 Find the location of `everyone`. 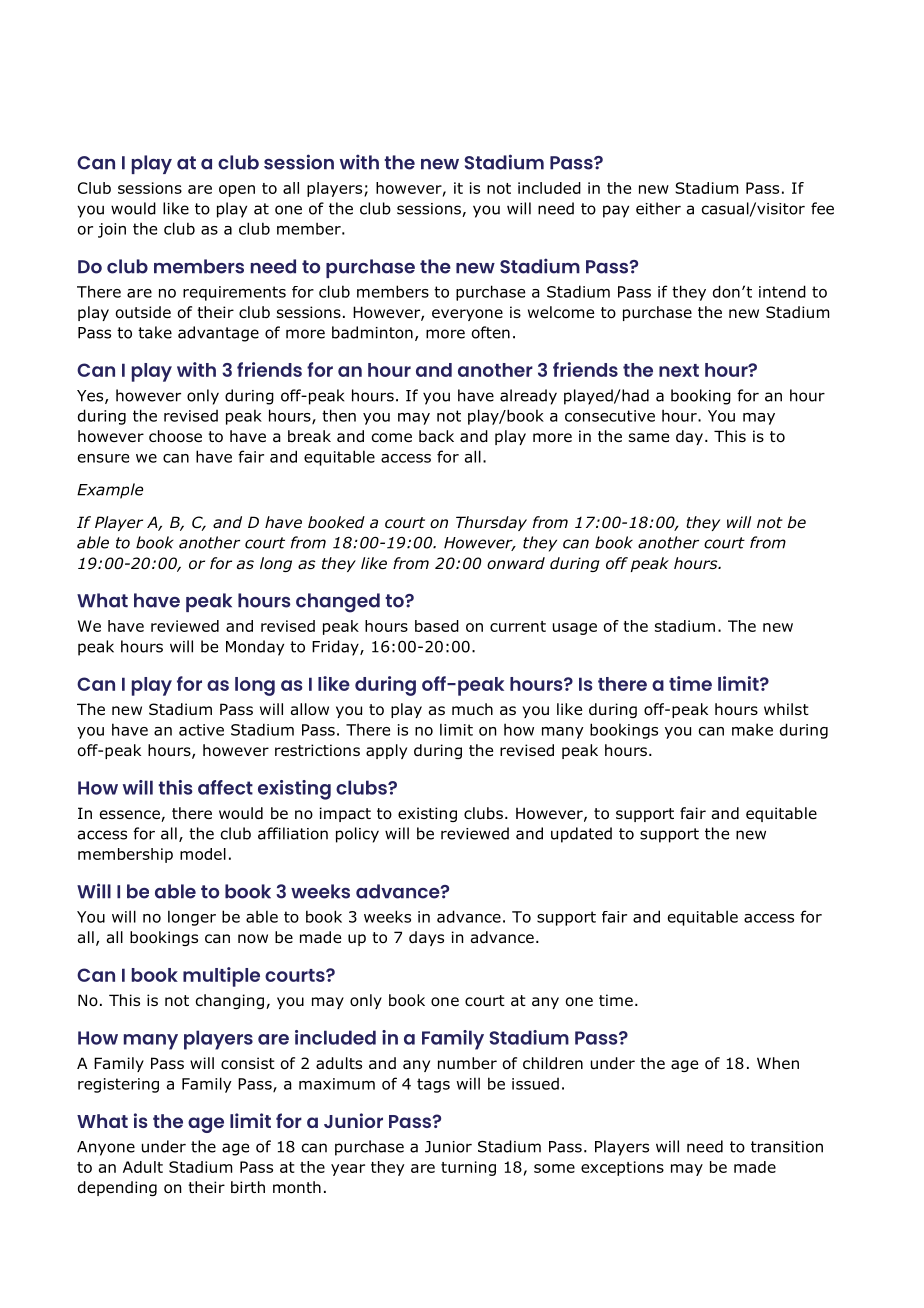

everyone is located at coordinates (467, 315).
